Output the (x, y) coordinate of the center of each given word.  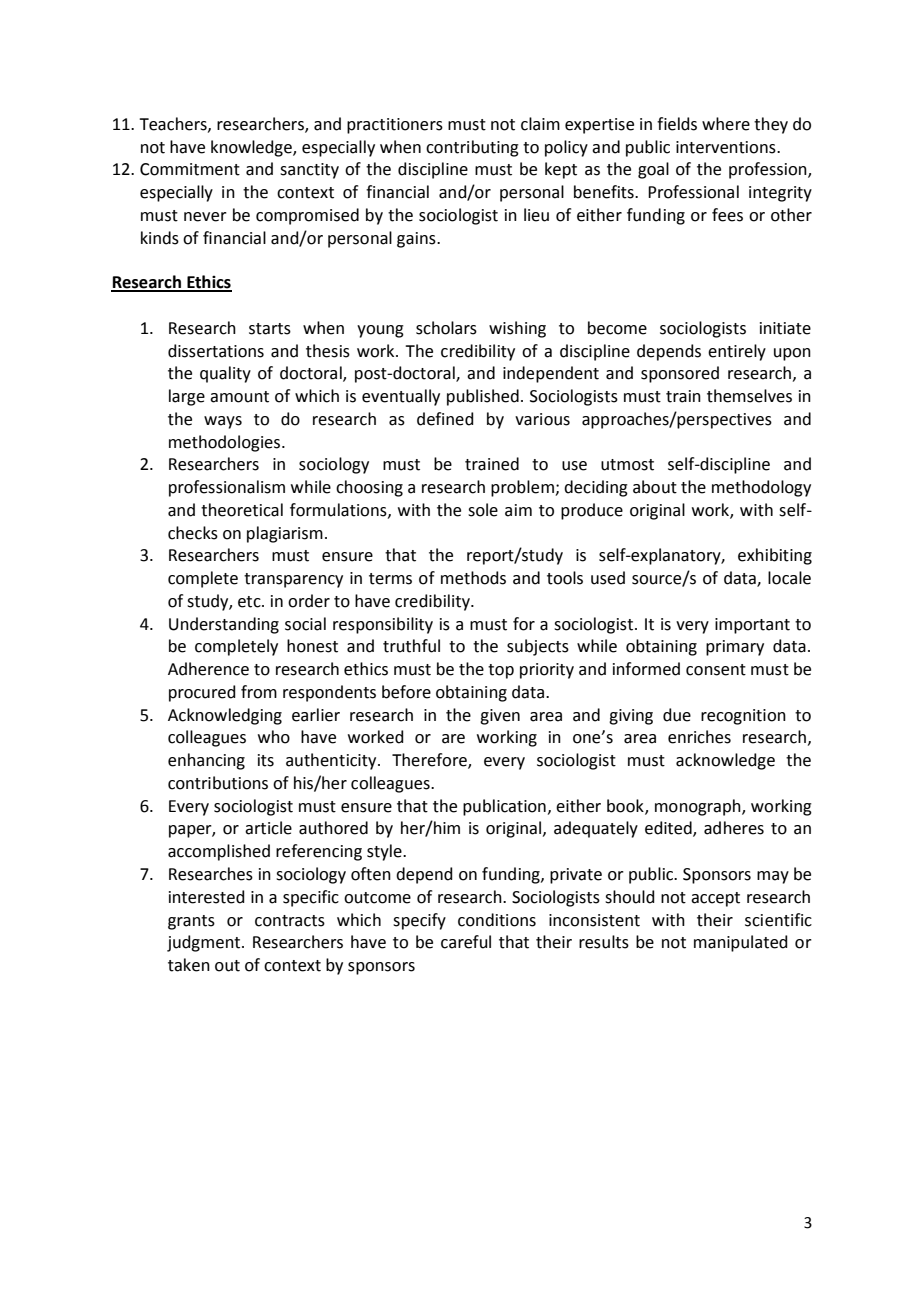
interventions (727, 147)
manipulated (741, 943)
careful (466, 942)
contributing (472, 148)
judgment (205, 943)
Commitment (190, 169)
